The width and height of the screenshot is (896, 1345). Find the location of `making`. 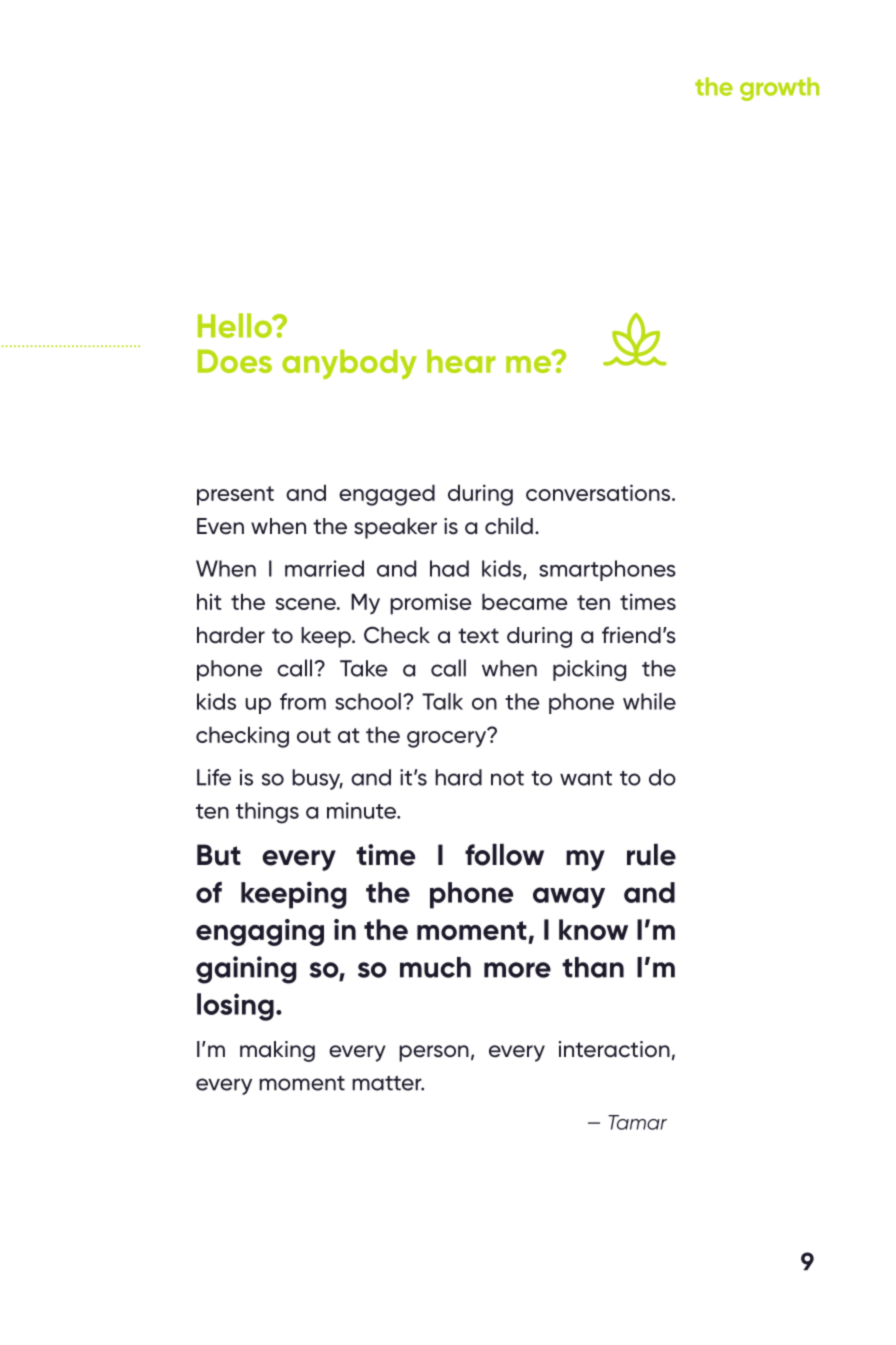

making is located at coordinates (277, 1051).
